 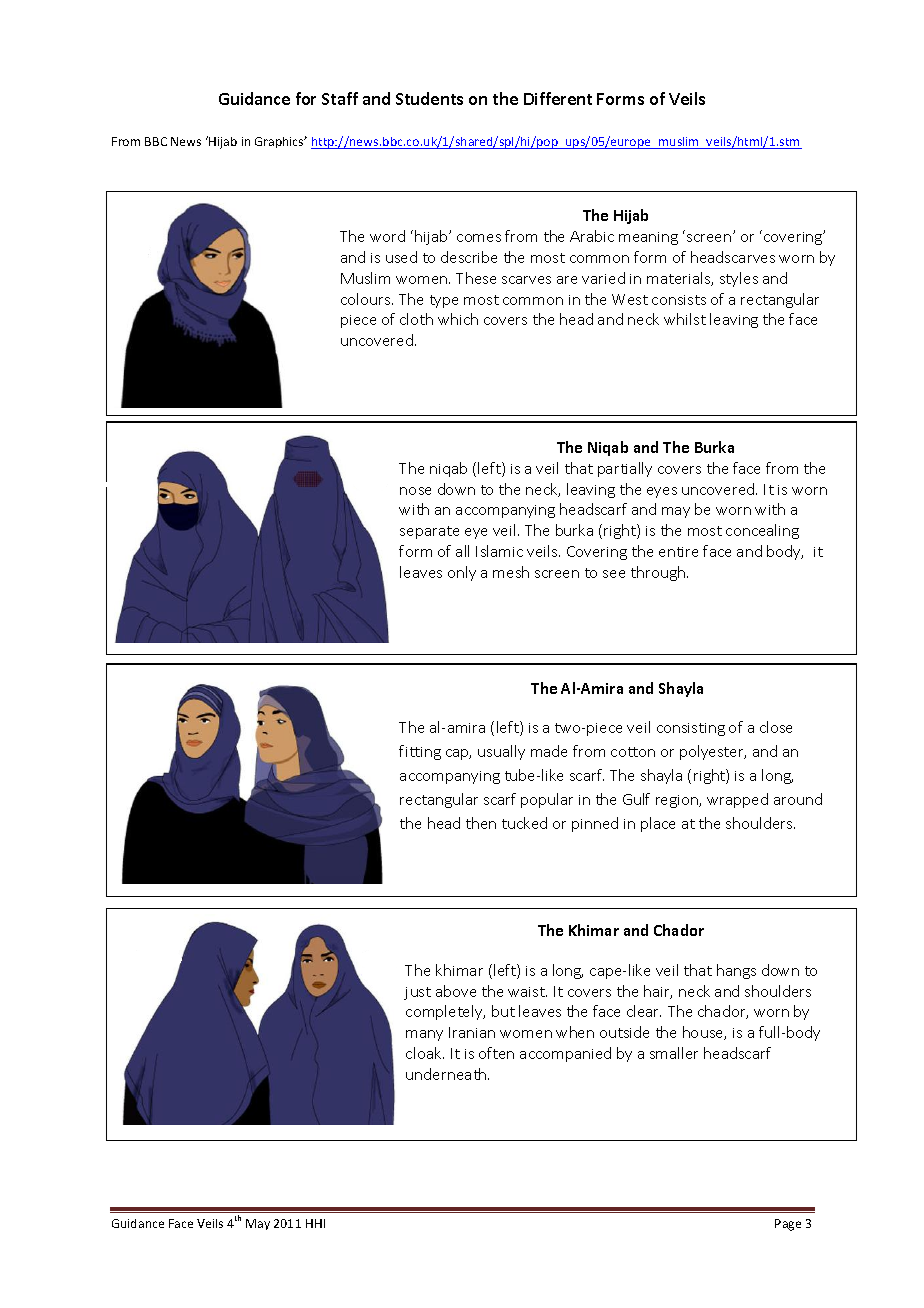 What do you see at coordinates (429, 98) in the document?
I see `Students` at bounding box center [429, 98].
